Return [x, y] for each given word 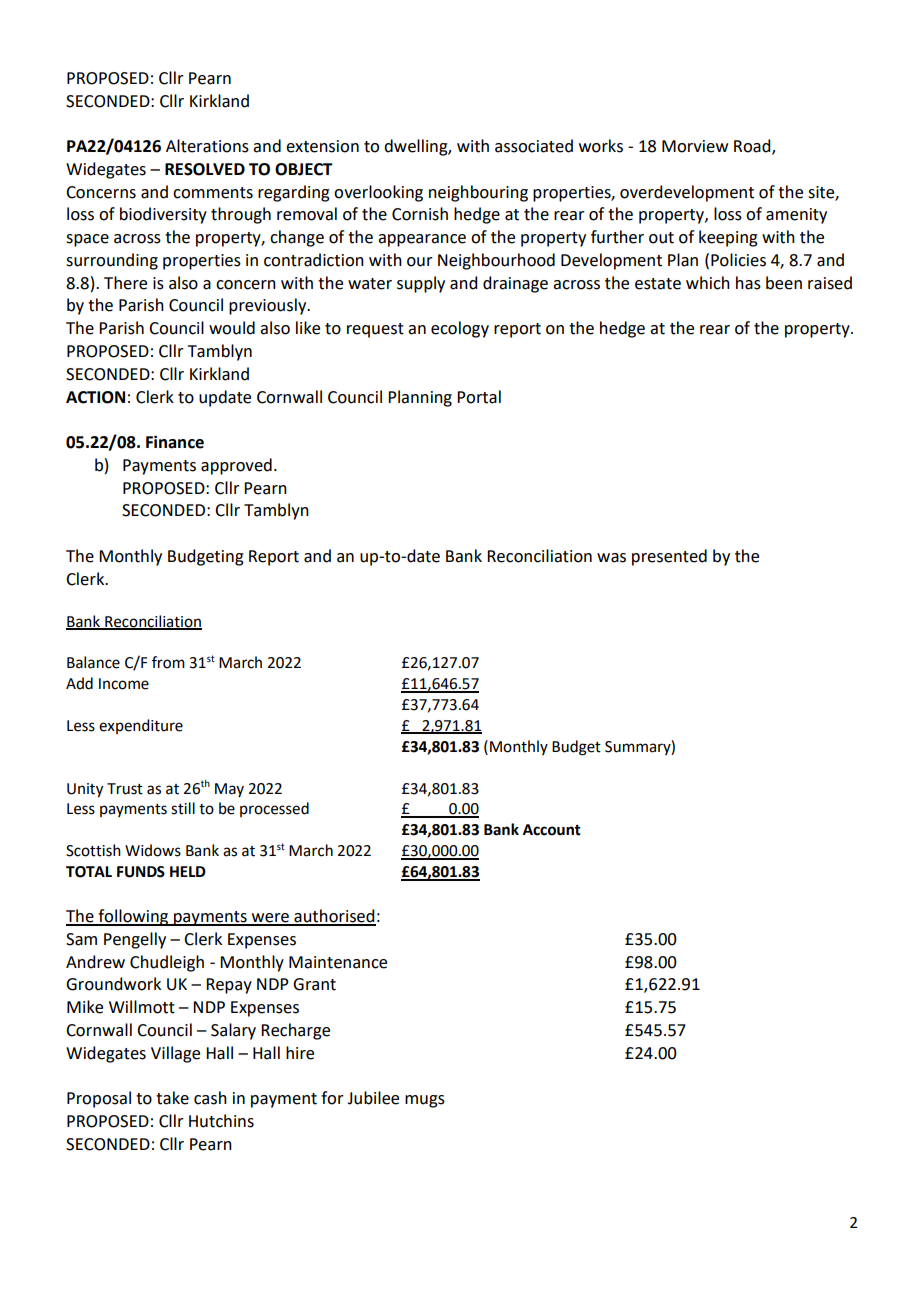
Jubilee [373, 1098]
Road [753, 147]
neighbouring [478, 193]
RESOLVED [205, 169]
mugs [425, 1101]
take [172, 1098]
